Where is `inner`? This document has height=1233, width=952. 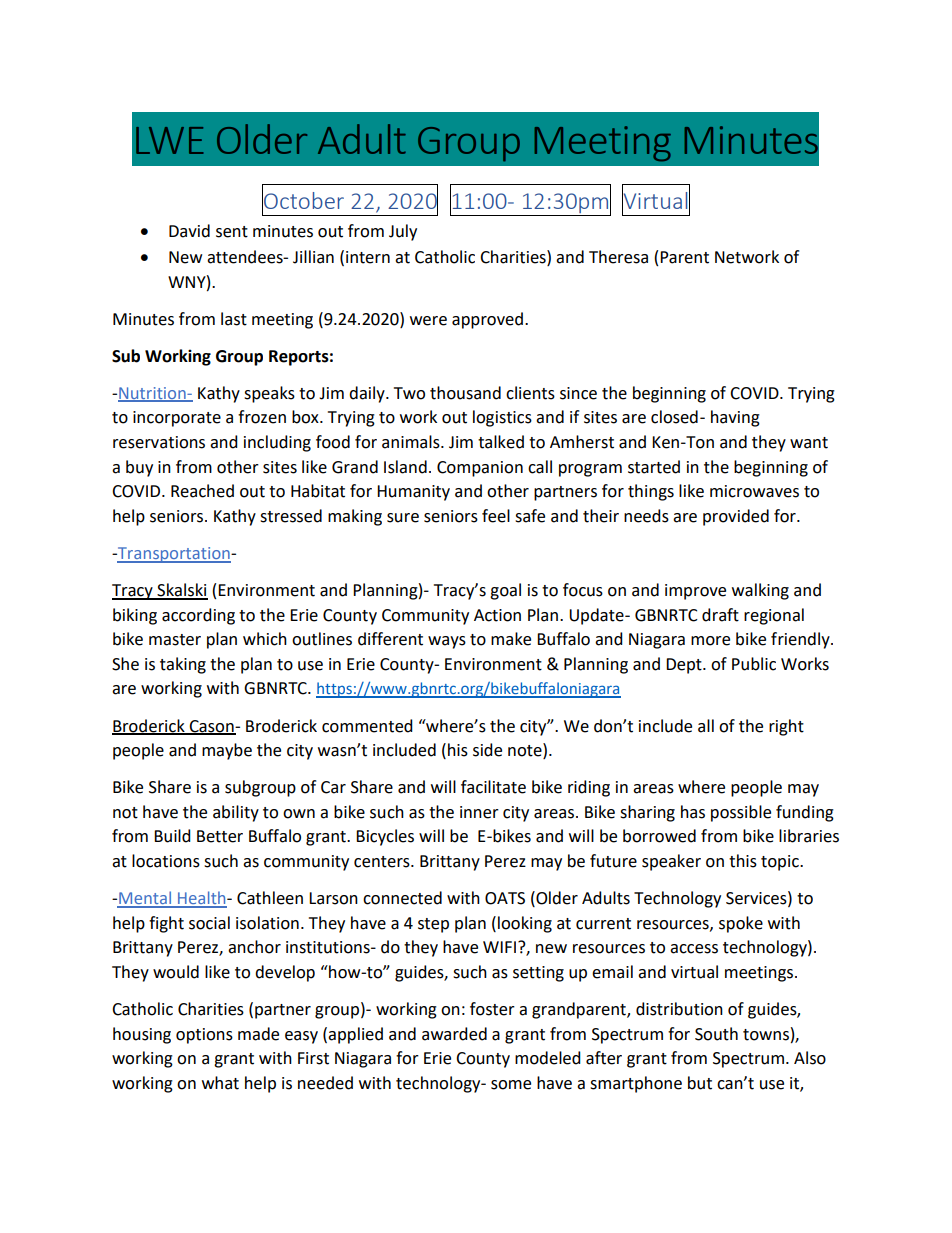 inner is located at coordinates (479, 812).
